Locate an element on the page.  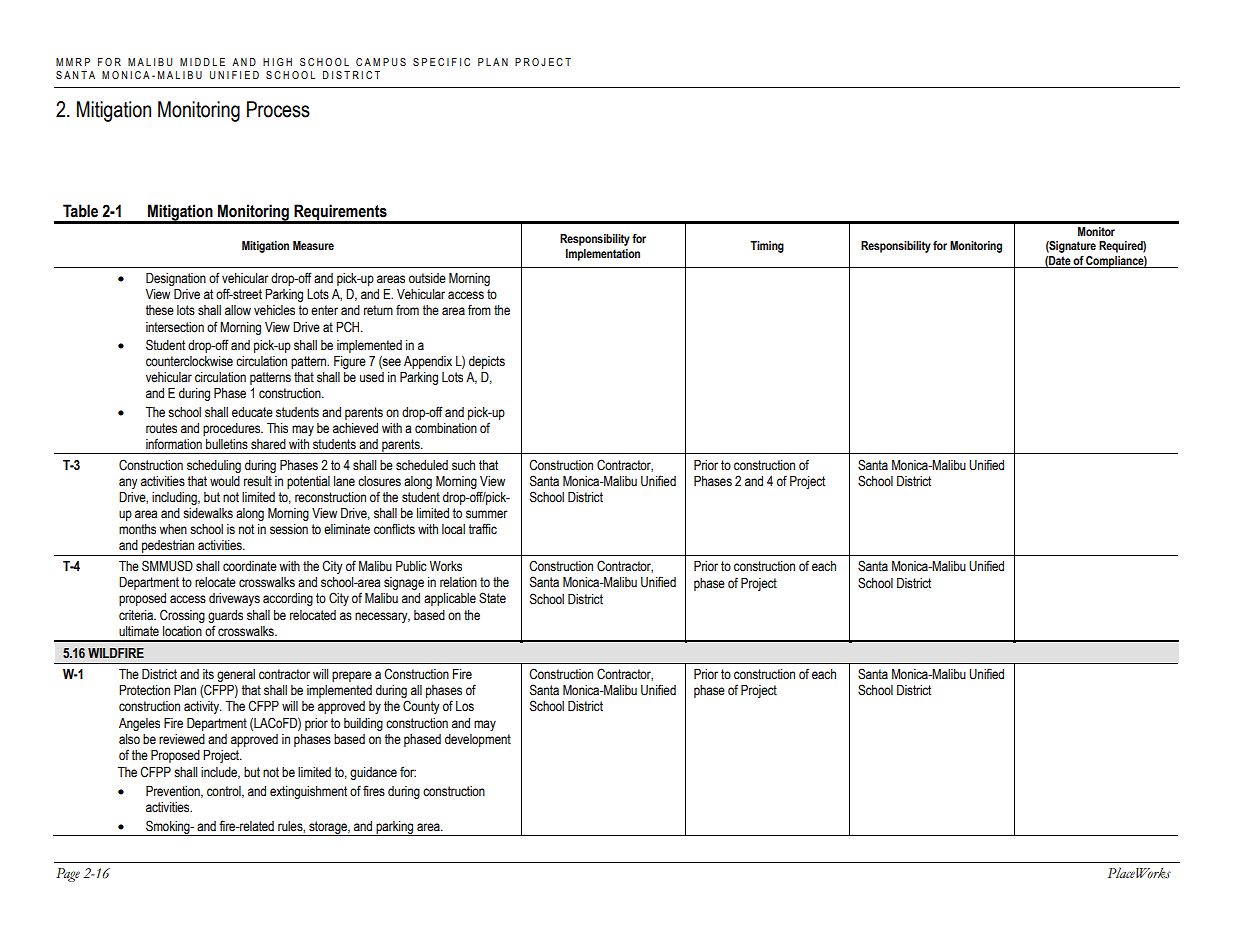
Process is located at coordinates (278, 109).
